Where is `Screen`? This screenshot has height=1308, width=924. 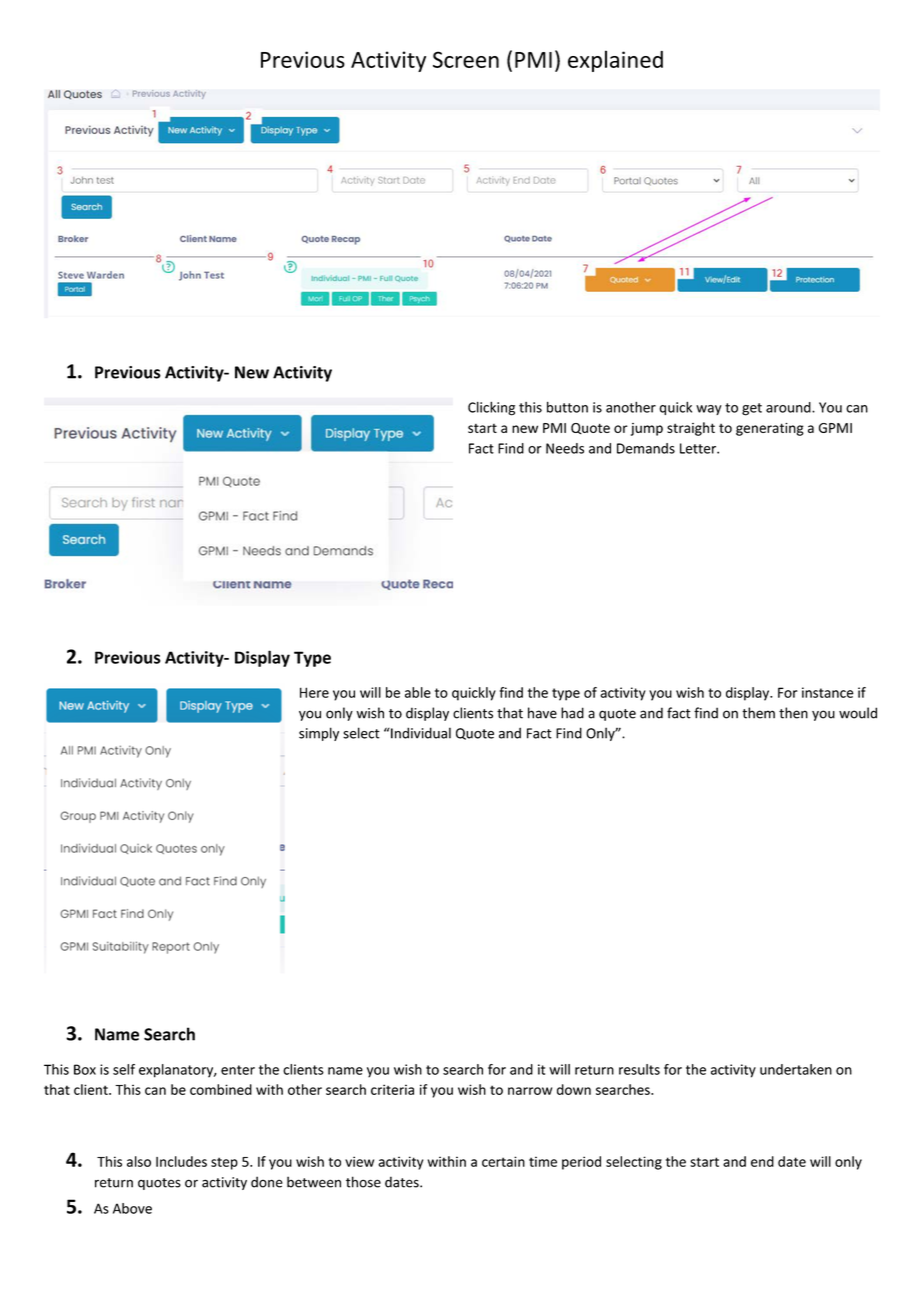 Screen is located at coordinates (466, 59).
